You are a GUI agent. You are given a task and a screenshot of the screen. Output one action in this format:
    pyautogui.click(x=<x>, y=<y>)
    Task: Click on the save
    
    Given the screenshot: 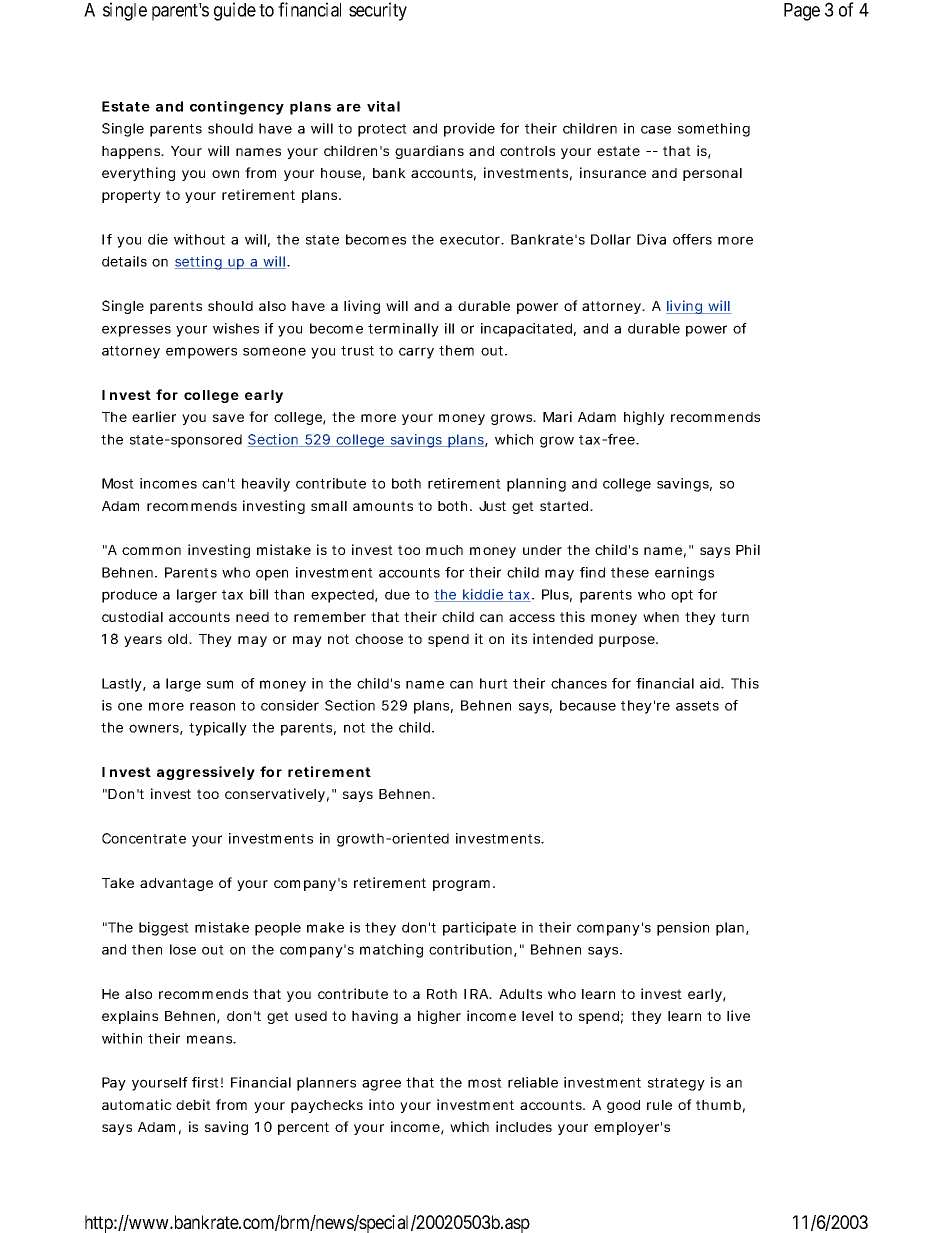 What is the action you would take?
    pyautogui.click(x=228, y=418)
